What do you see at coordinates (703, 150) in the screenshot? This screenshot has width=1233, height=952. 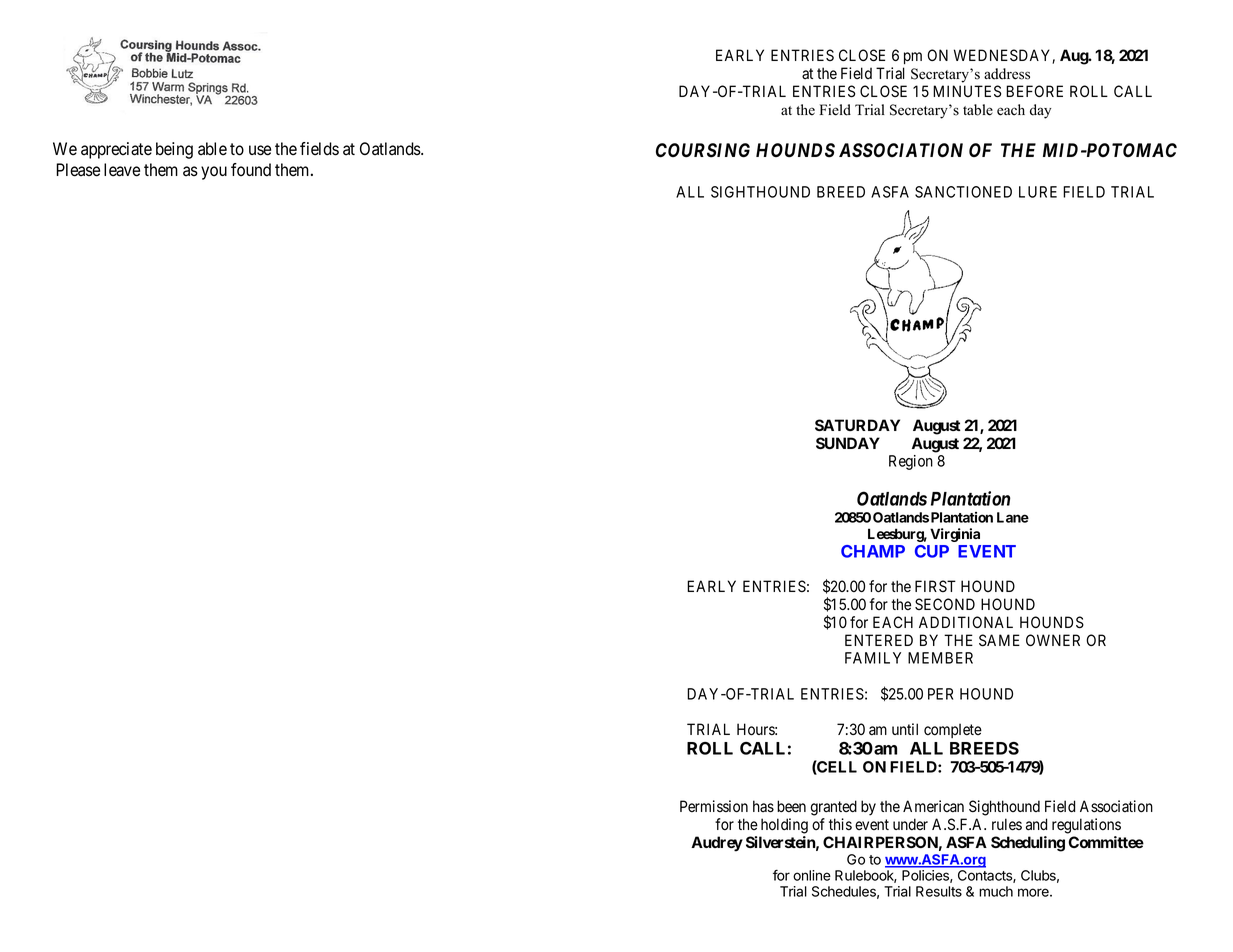 I see `COURSING` at bounding box center [703, 150].
